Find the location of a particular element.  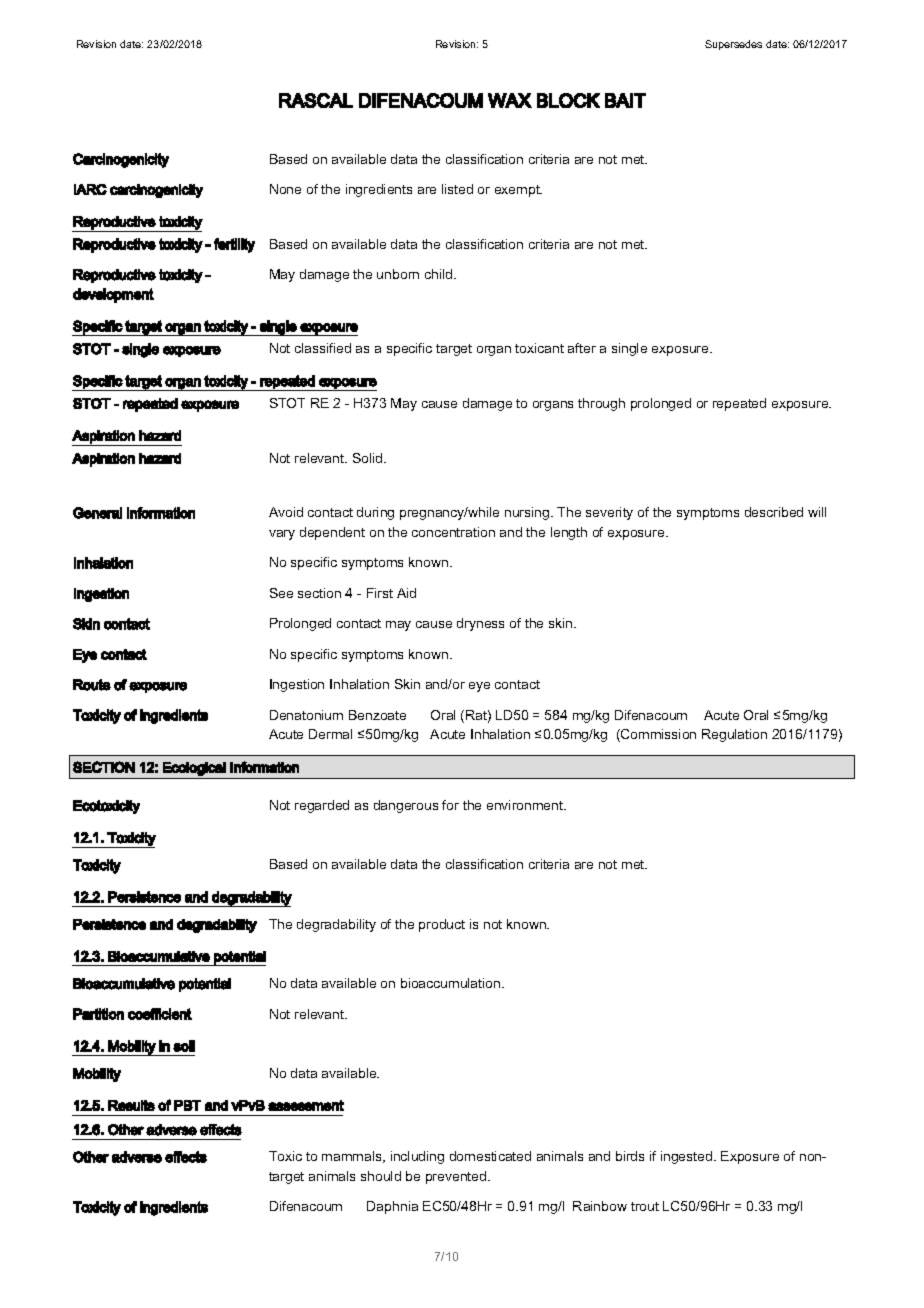

prevented is located at coordinates (457, 1177).
